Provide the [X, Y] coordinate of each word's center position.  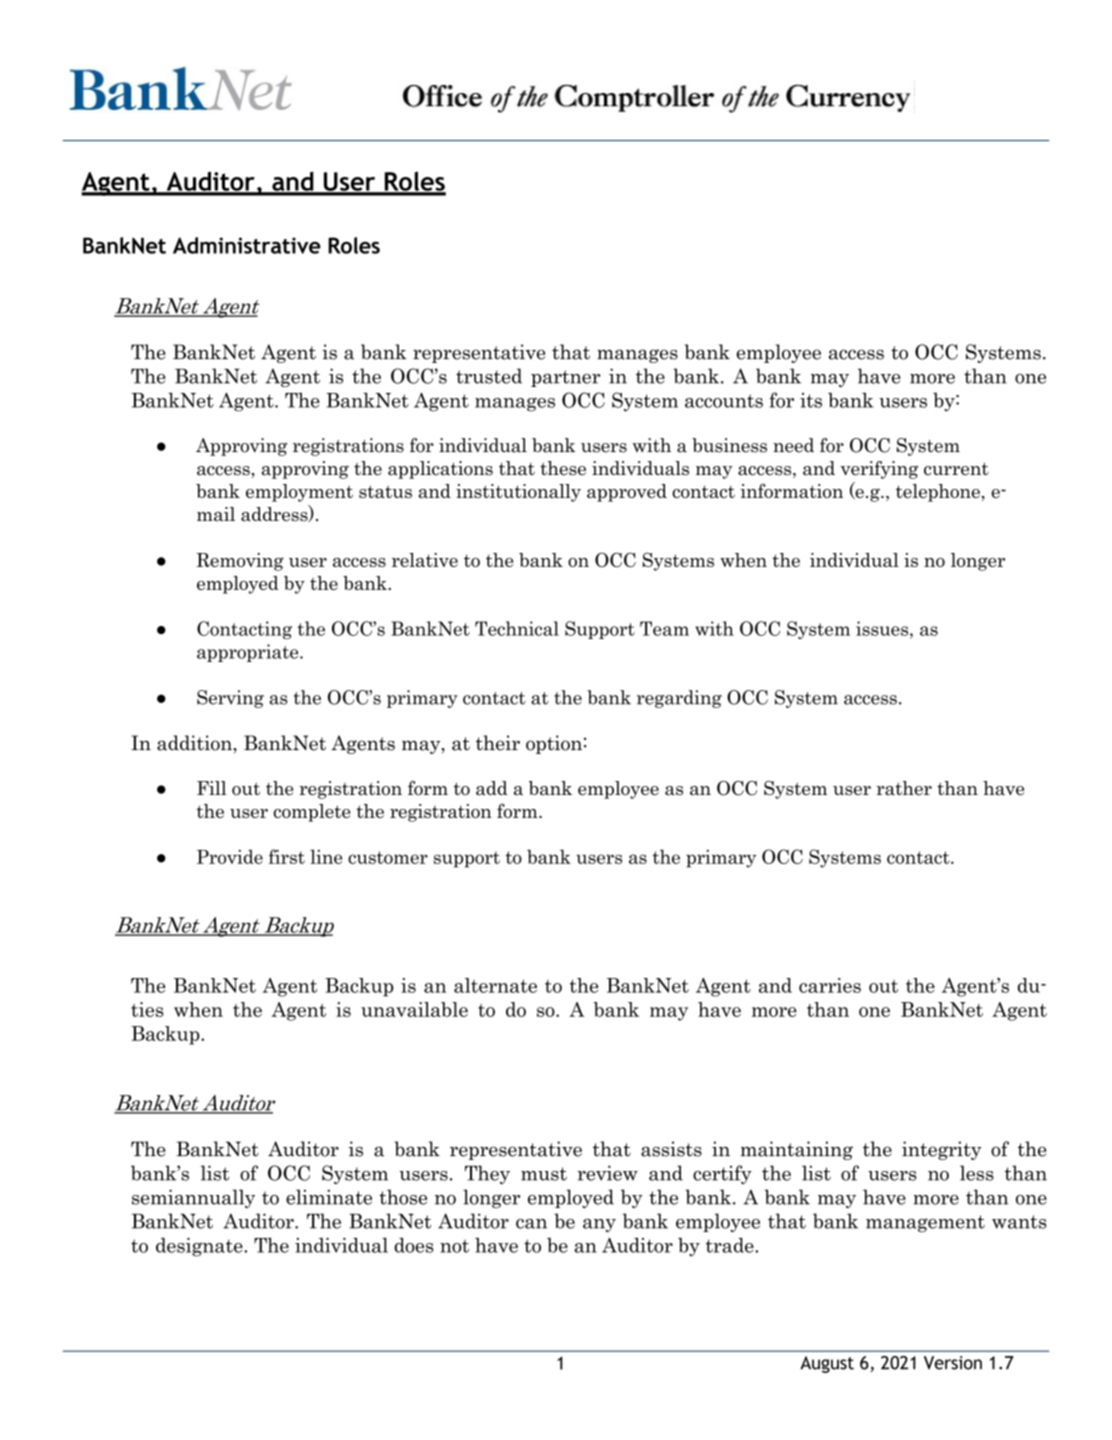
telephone [938, 493]
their [498, 743]
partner [565, 378]
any [599, 1225]
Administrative [247, 245]
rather [904, 788]
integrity [941, 1150]
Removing [240, 562]
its [811, 400]
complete [311, 813]
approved [627, 493]
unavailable [414, 1009]
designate [200, 1247]
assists [671, 1149]
